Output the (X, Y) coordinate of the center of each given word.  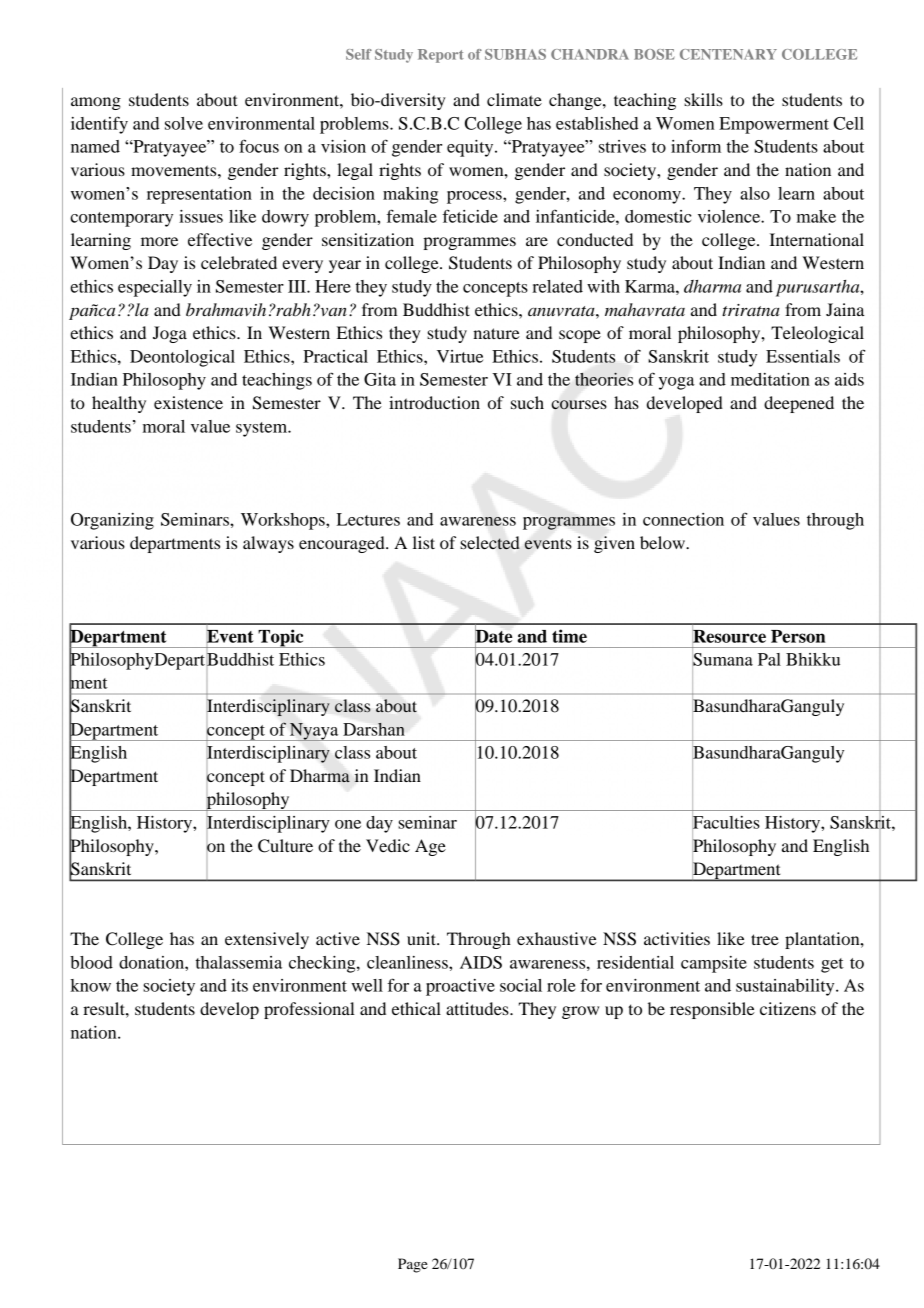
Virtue (460, 356)
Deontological (182, 358)
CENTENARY (728, 54)
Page (413, 1265)
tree (765, 939)
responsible (712, 1010)
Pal (769, 659)
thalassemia (239, 962)
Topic (281, 638)
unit (422, 938)
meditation (770, 379)
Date (493, 636)
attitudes (478, 1008)
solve (184, 123)
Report (441, 56)
